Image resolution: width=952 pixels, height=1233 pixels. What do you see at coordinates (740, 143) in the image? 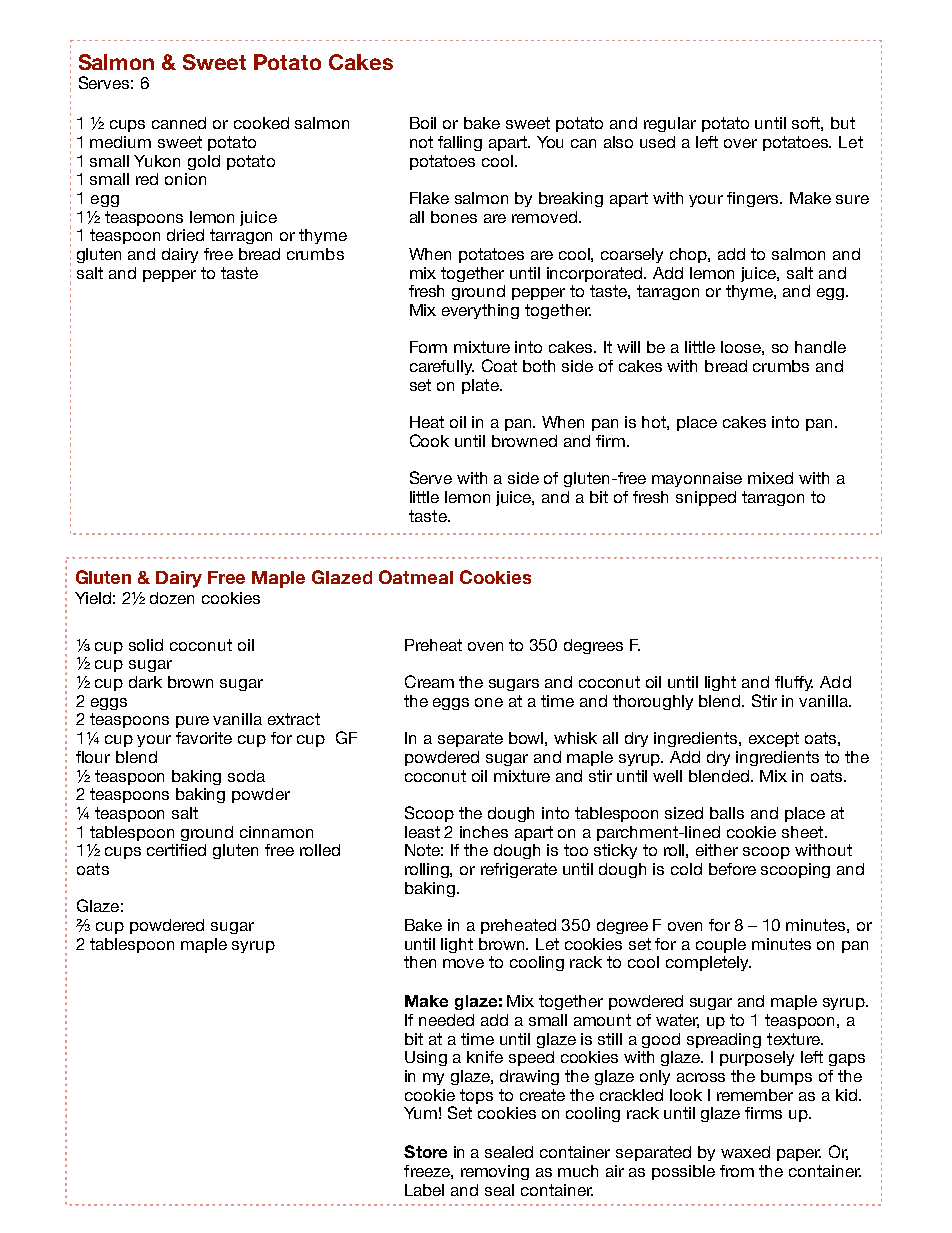
I see `over` at bounding box center [740, 143].
